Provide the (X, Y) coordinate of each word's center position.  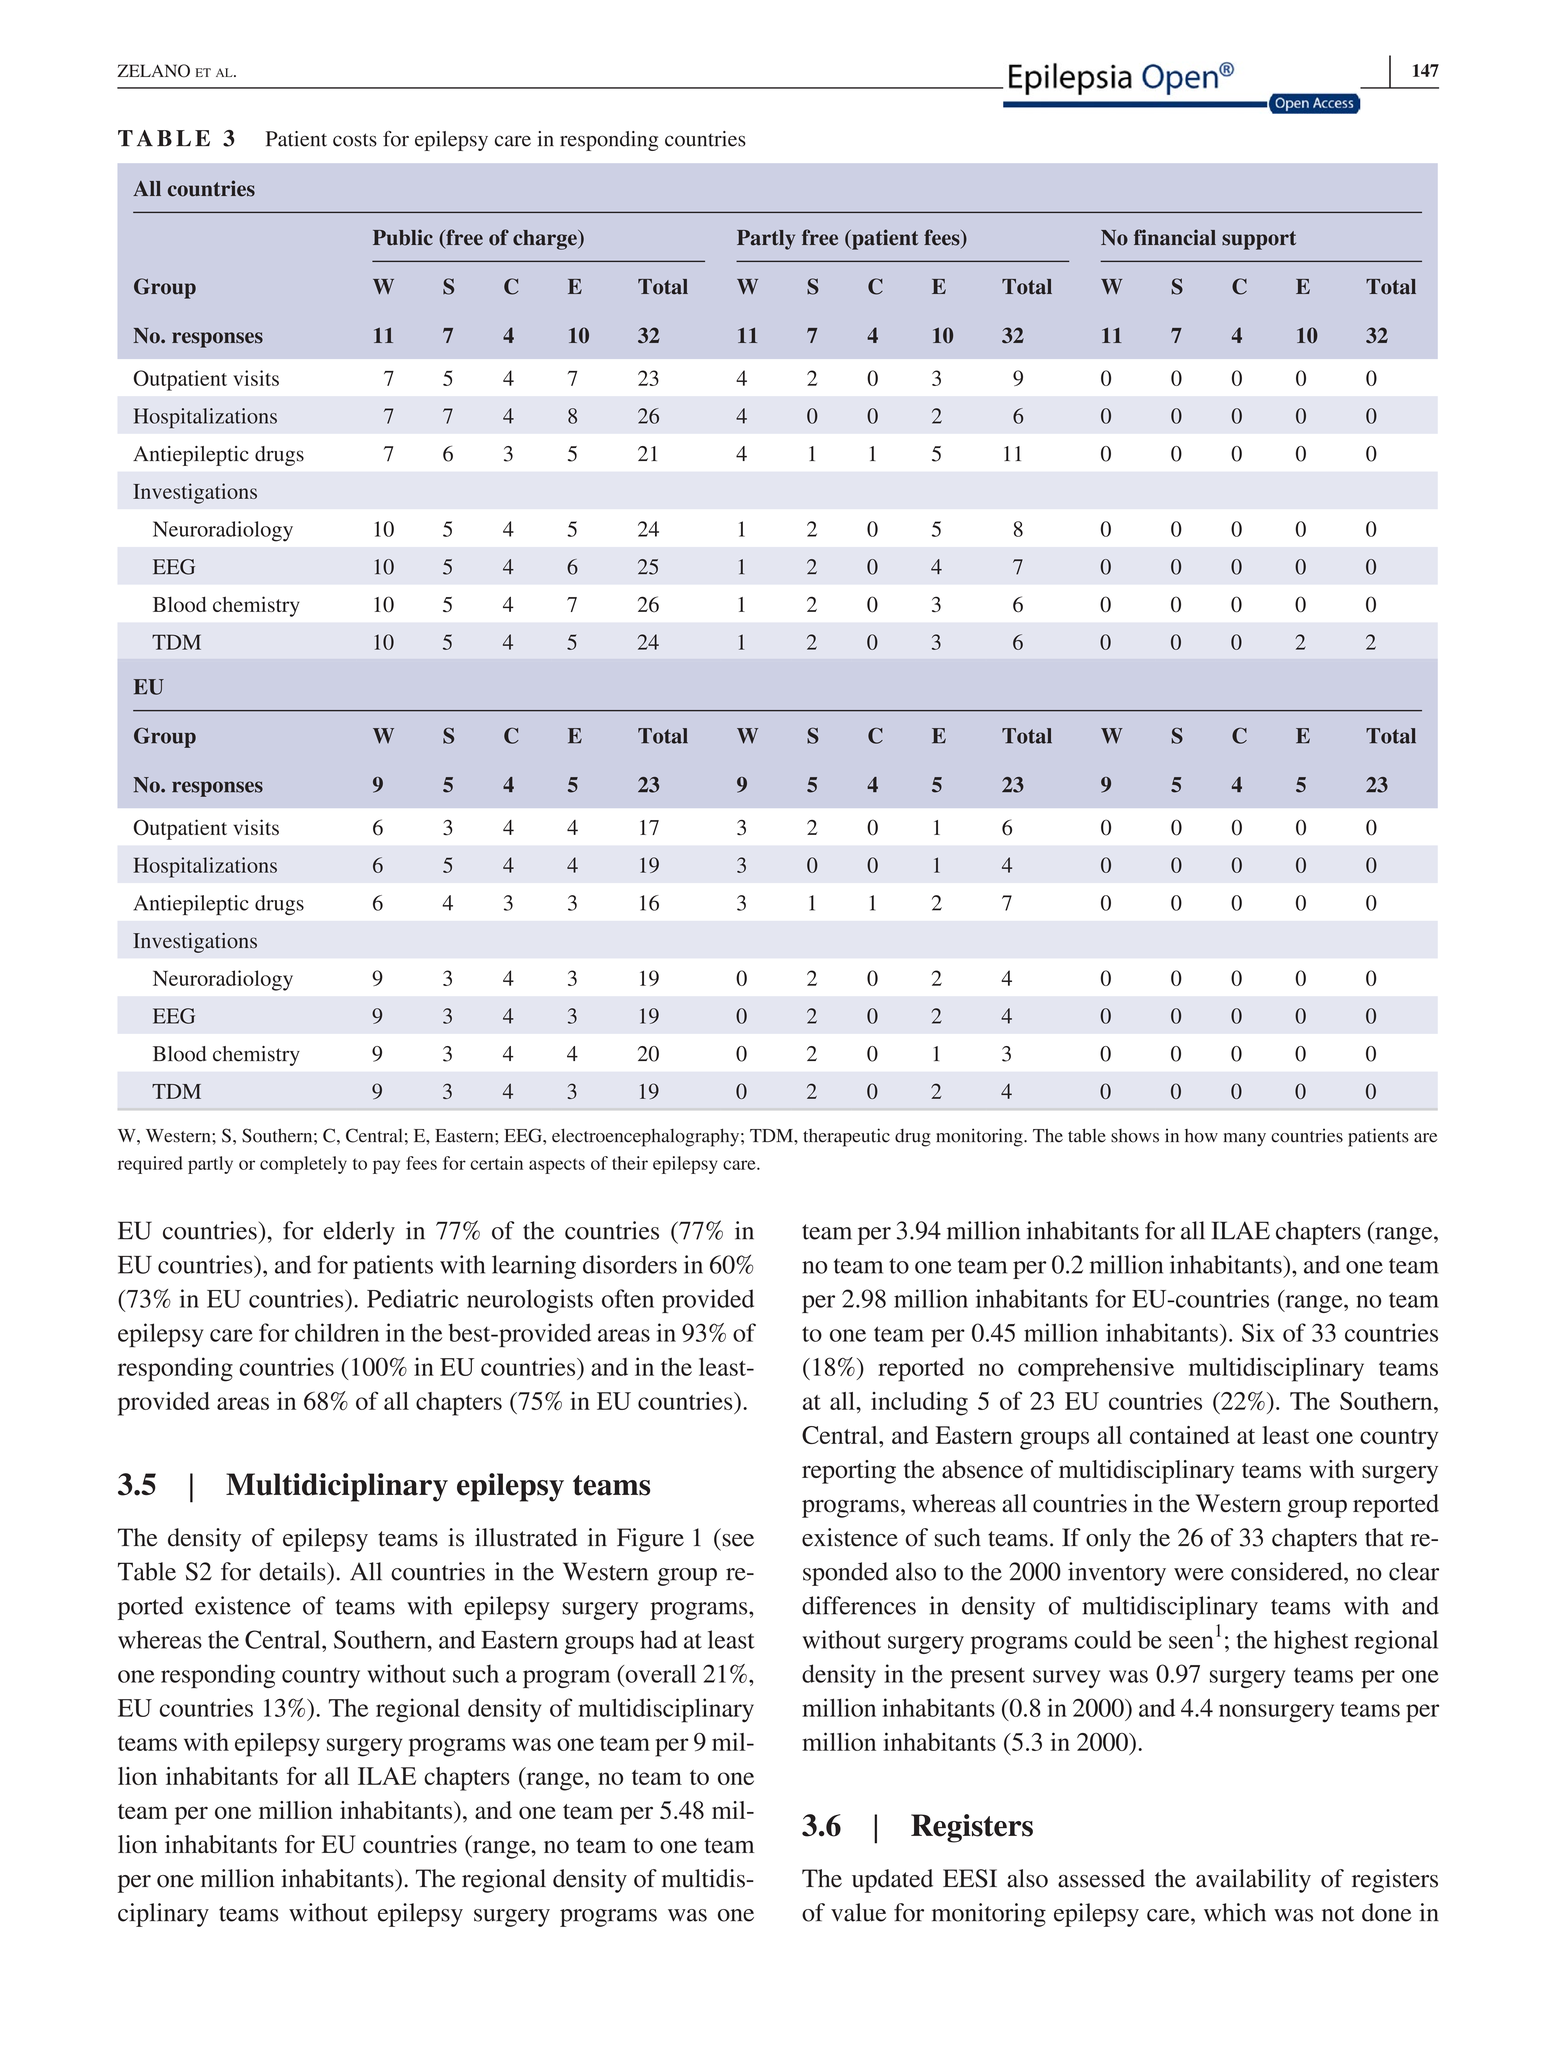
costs (355, 140)
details (293, 1571)
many (1245, 1140)
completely (303, 1165)
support (1259, 240)
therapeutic (846, 1137)
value (858, 1912)
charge (546, 240)
